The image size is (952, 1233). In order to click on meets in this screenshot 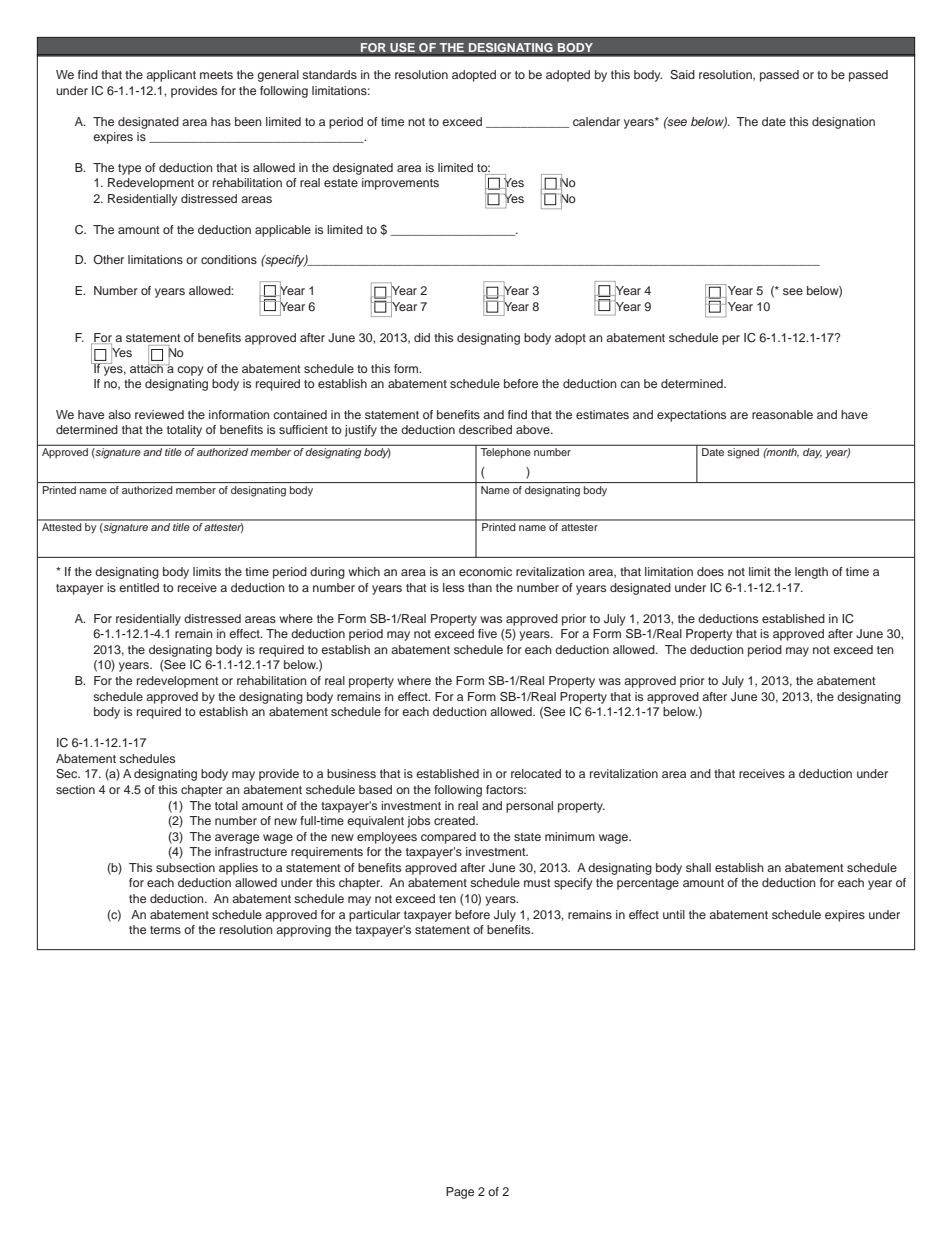, I will do `click(216, 75)`.
